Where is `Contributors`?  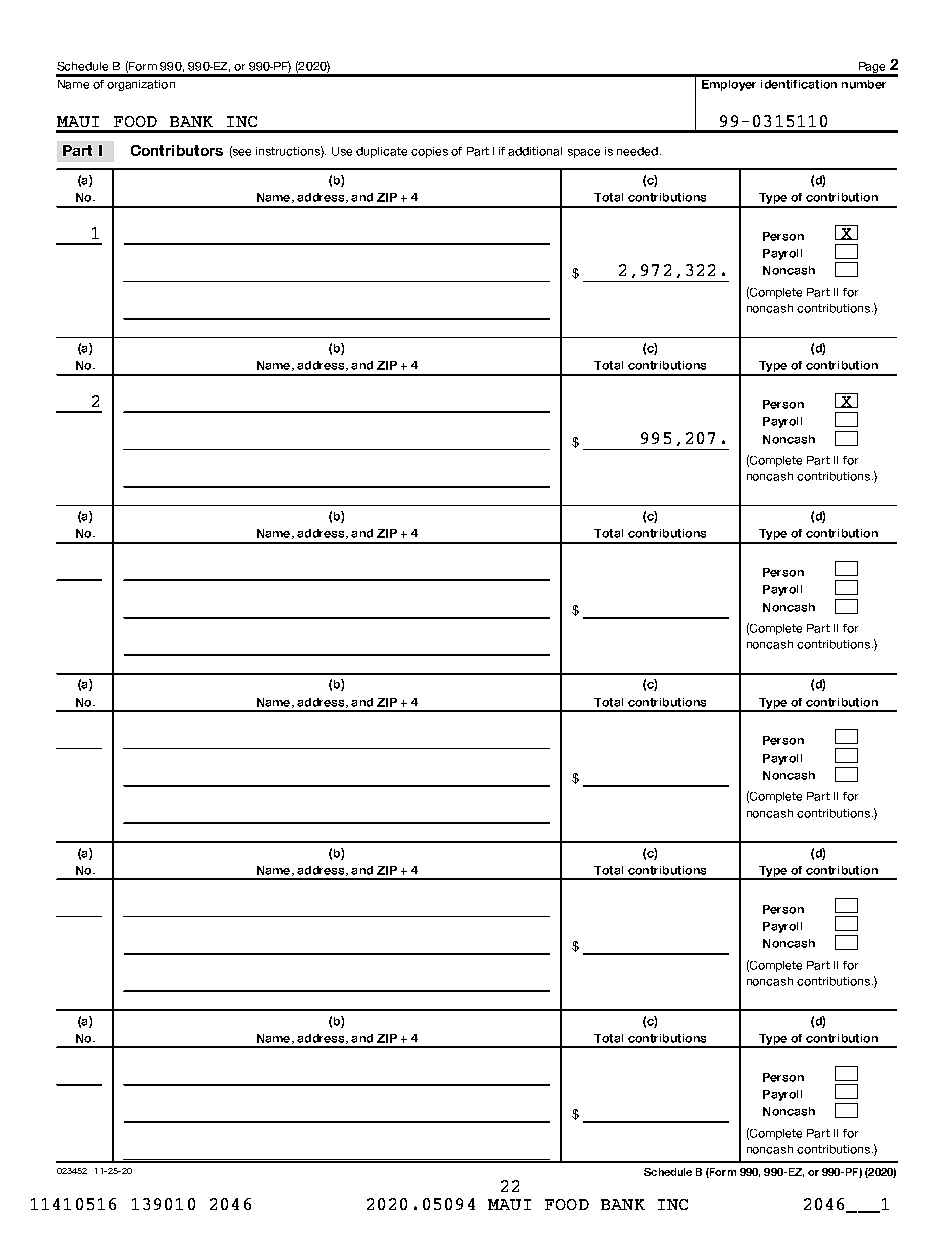 Contributors is located at coordinates (177, 150).
